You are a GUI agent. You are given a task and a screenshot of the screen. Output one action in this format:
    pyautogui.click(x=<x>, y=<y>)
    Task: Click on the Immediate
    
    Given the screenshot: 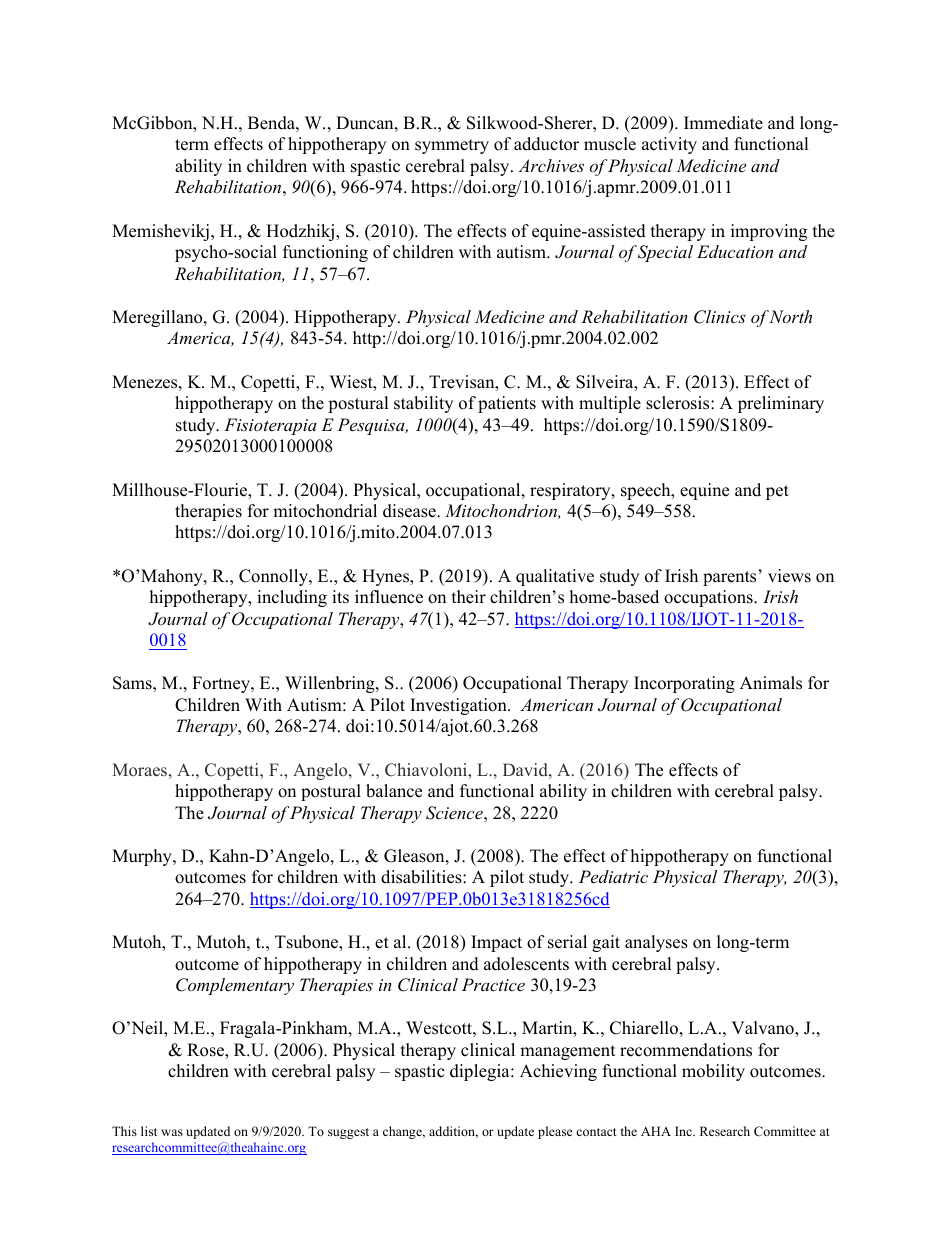 What is the action you would take?
    pyautogui.click(x=723, y=123)
